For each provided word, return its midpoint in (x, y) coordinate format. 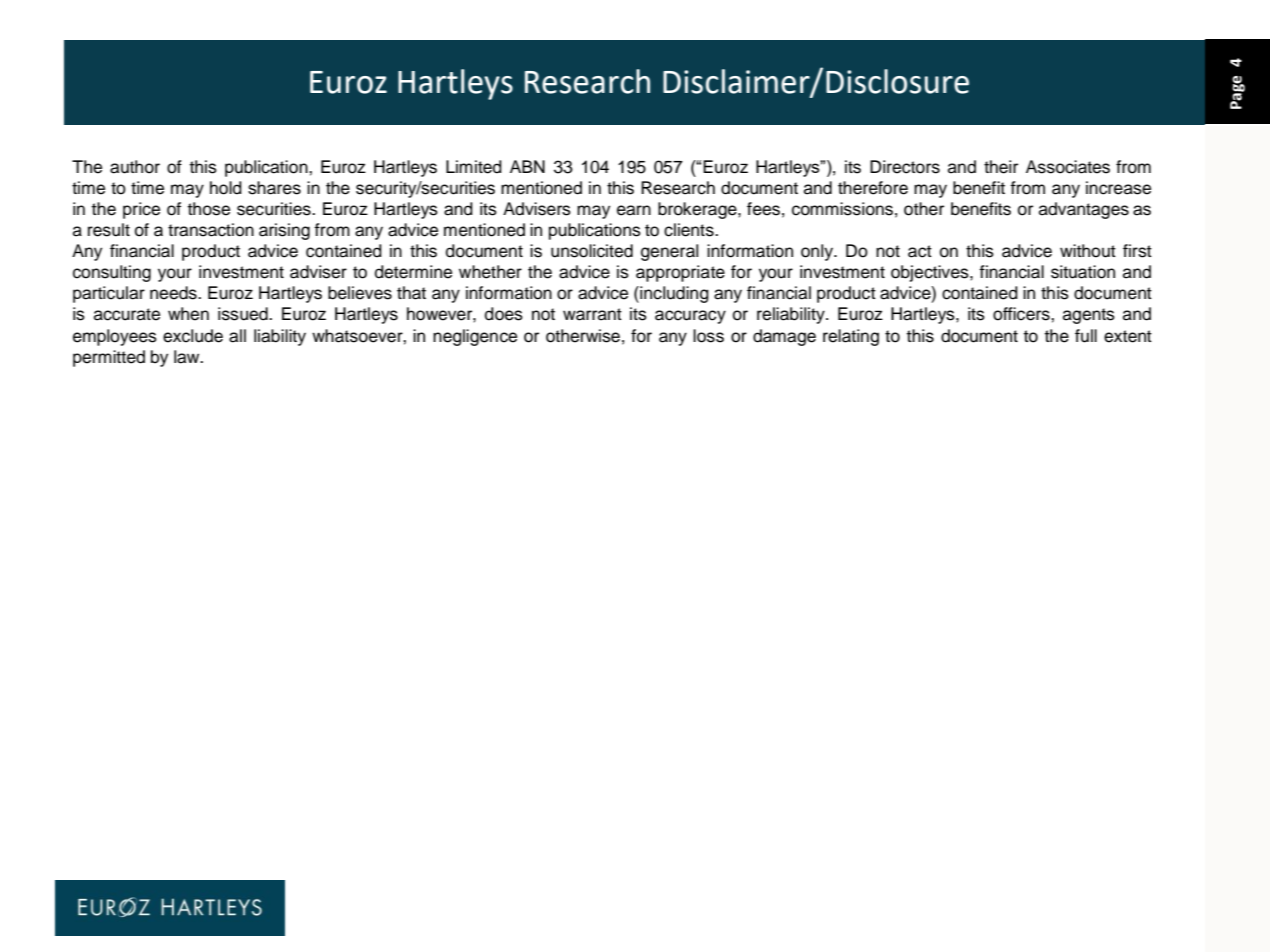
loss (708, 336)
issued (244, 314)
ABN (527, 166)
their (1001, 167)
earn (634, 210)
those (209, 209)
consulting (112, 273)
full (1086, 336)
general (669, 252)
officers (1022, 314)
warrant (592, 314)
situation (1083, 272)
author (135, 167)
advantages (1084, 210)
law (188, 357)
